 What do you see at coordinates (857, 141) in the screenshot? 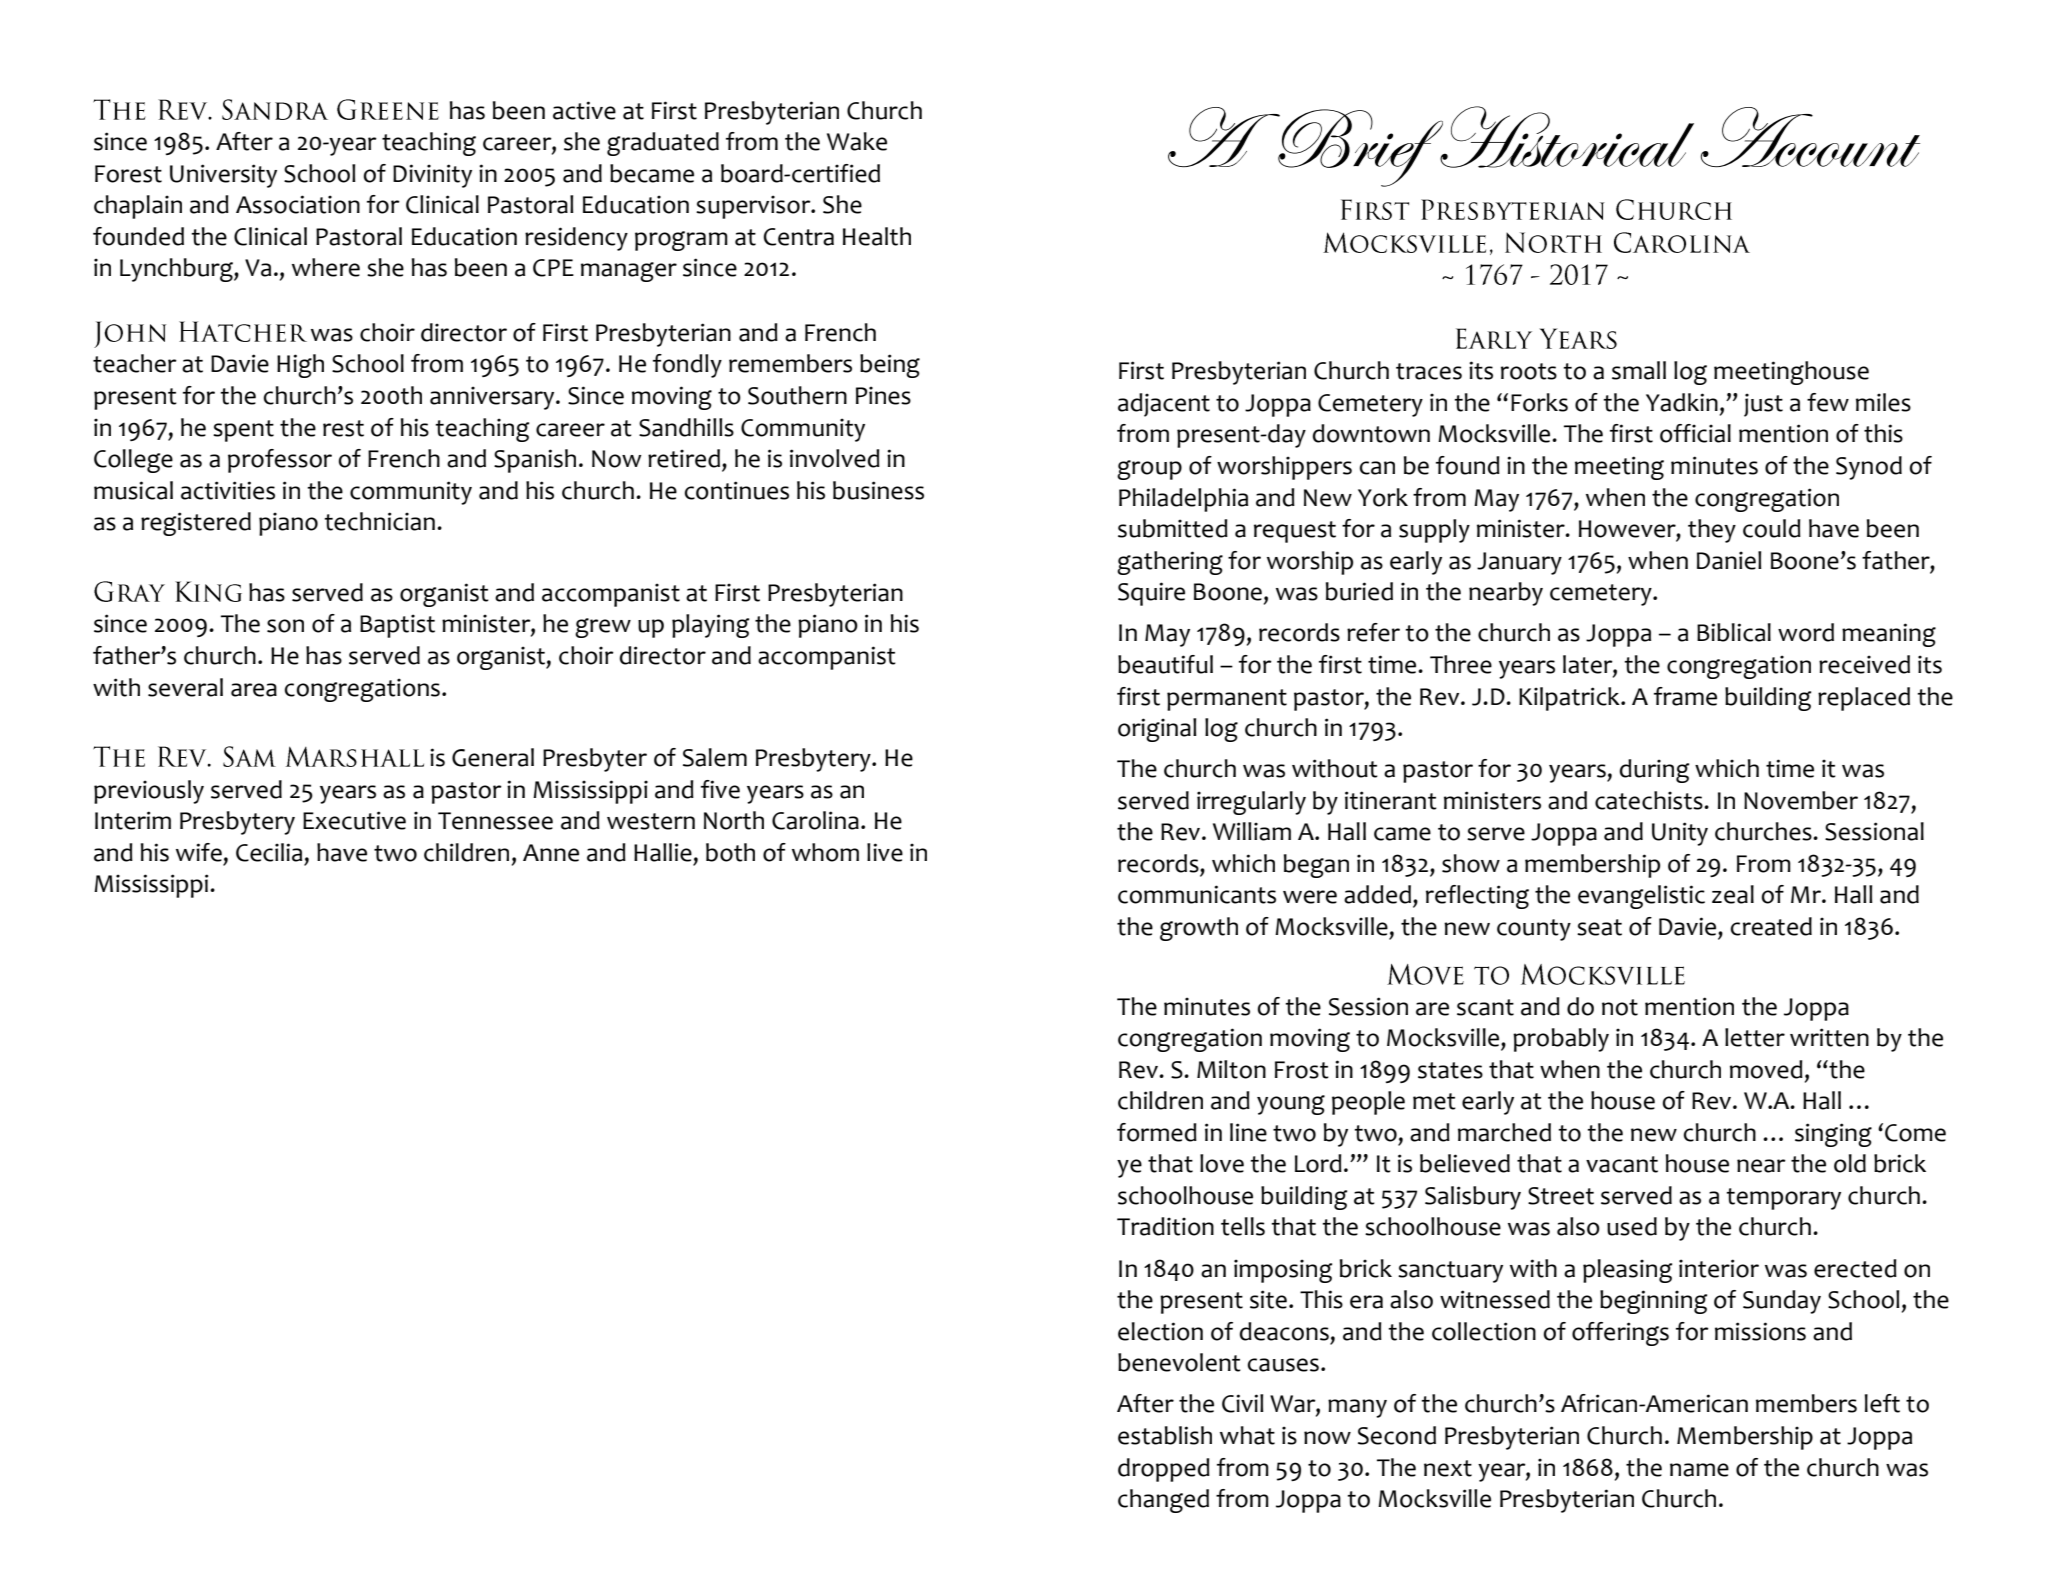
I see `Wake` at bounding box center [857, 141].
